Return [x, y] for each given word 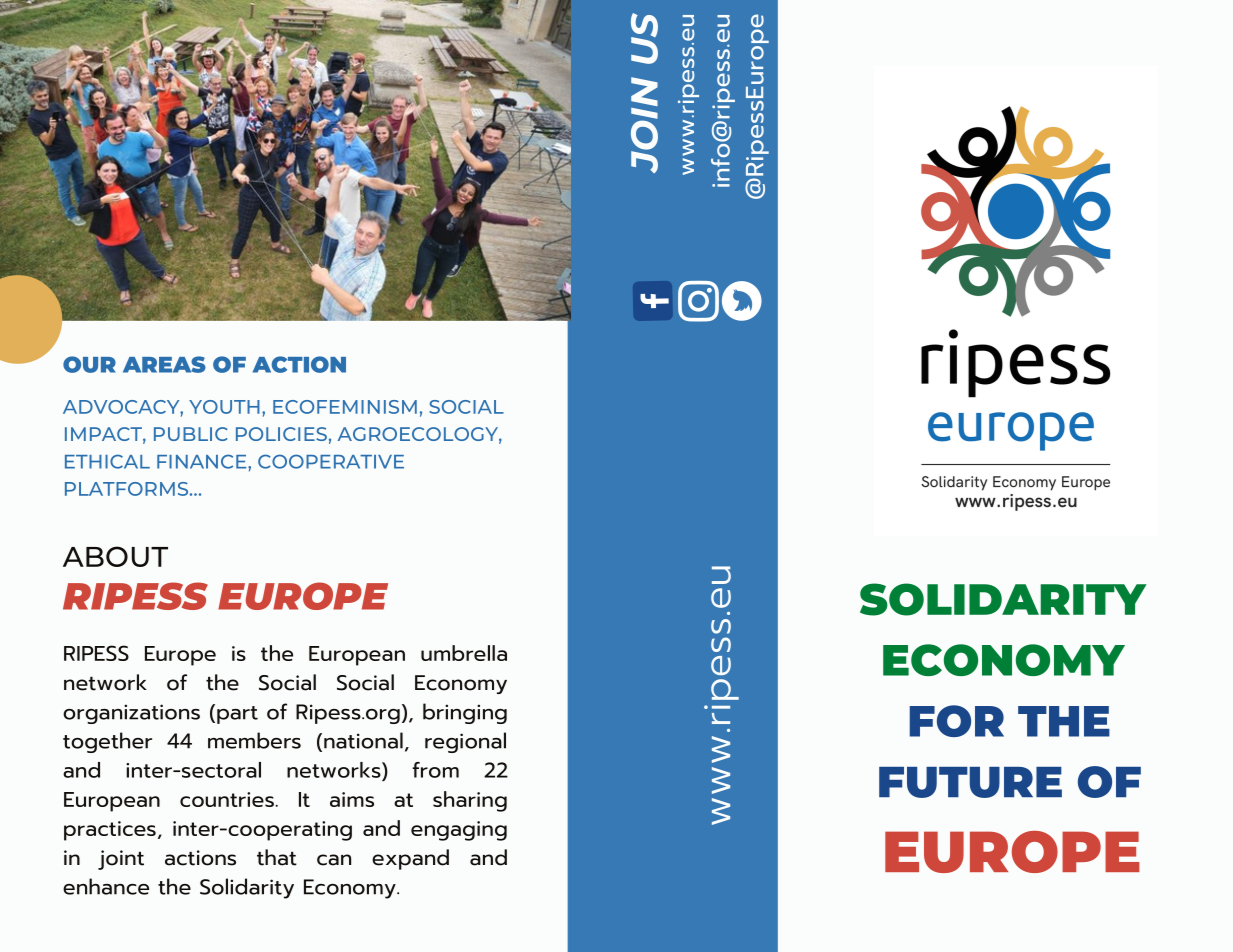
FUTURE [970, 782]
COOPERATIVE [331, 461]
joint [121, 860]
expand [410, 859]
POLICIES [281, 434]
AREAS [164, 364]
